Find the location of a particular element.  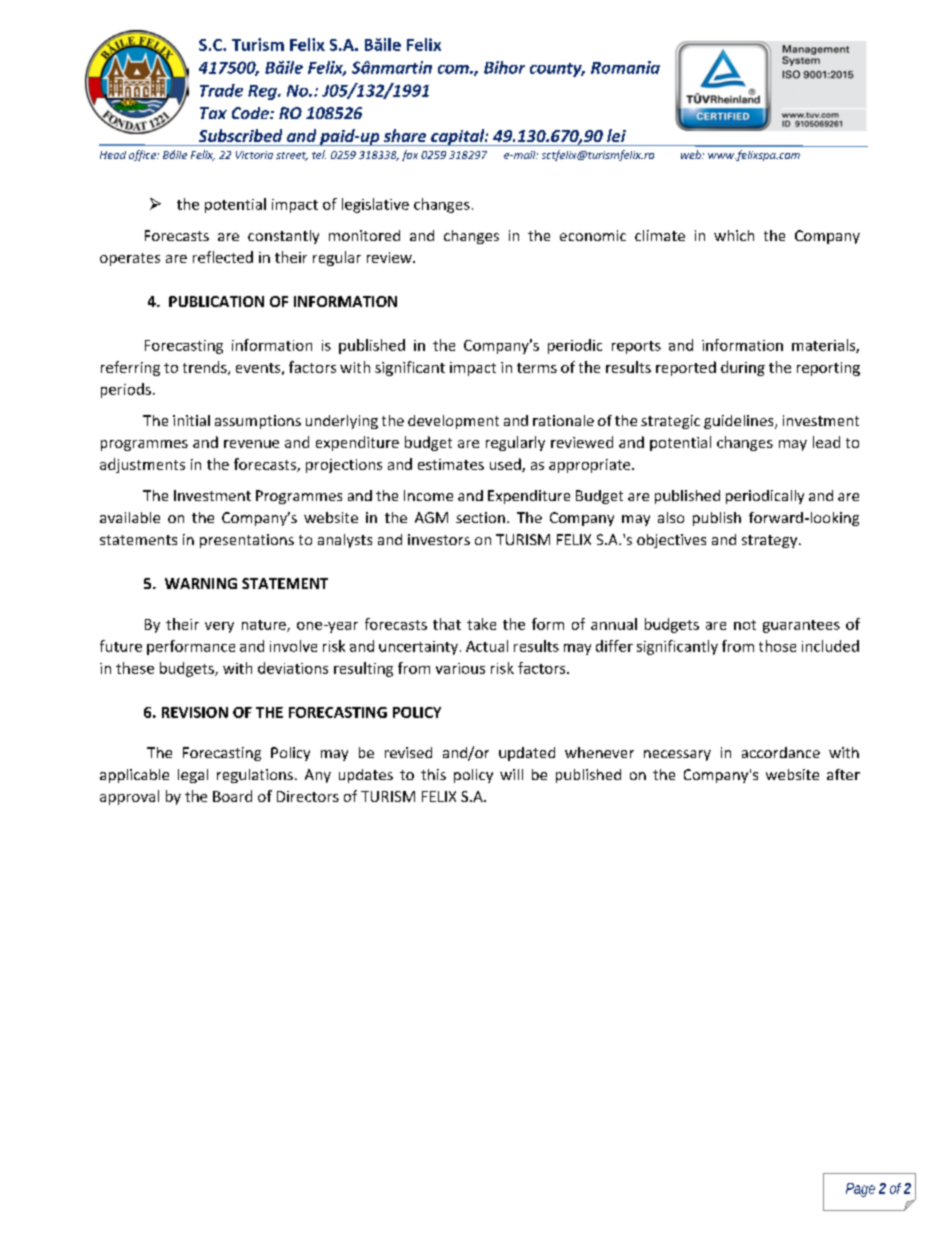

Page is located at coordinates (860, 1190).
